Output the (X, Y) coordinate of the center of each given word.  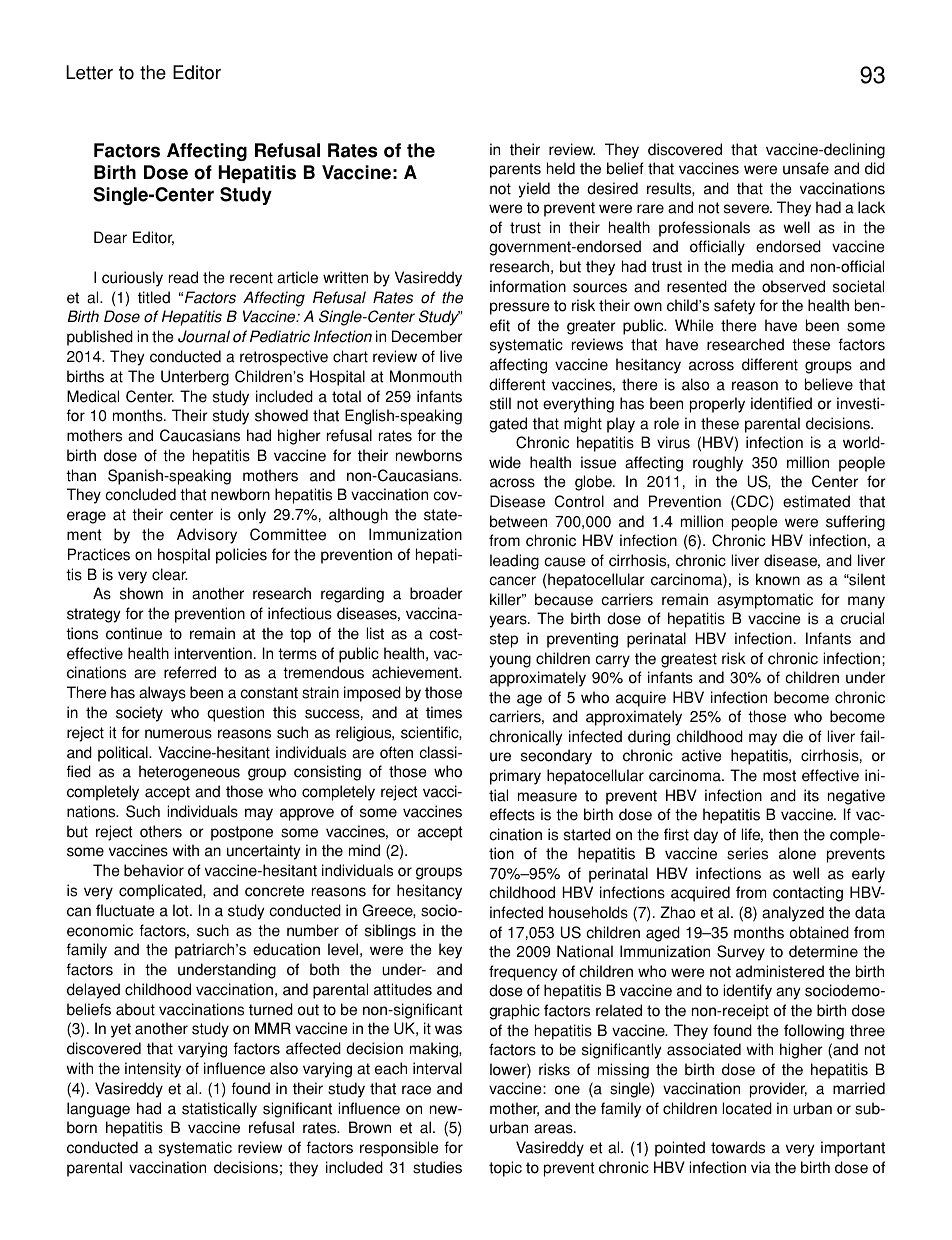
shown (141, 593)
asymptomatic (765, 601)
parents (515, 170)
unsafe (806, 168)
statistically (219, 1110)
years (509, 621)
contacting (808, 894)
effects (512, 814)
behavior (154, 870)
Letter (89, 72)
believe (829, 384)
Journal (204, 336)
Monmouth (426, 376)
